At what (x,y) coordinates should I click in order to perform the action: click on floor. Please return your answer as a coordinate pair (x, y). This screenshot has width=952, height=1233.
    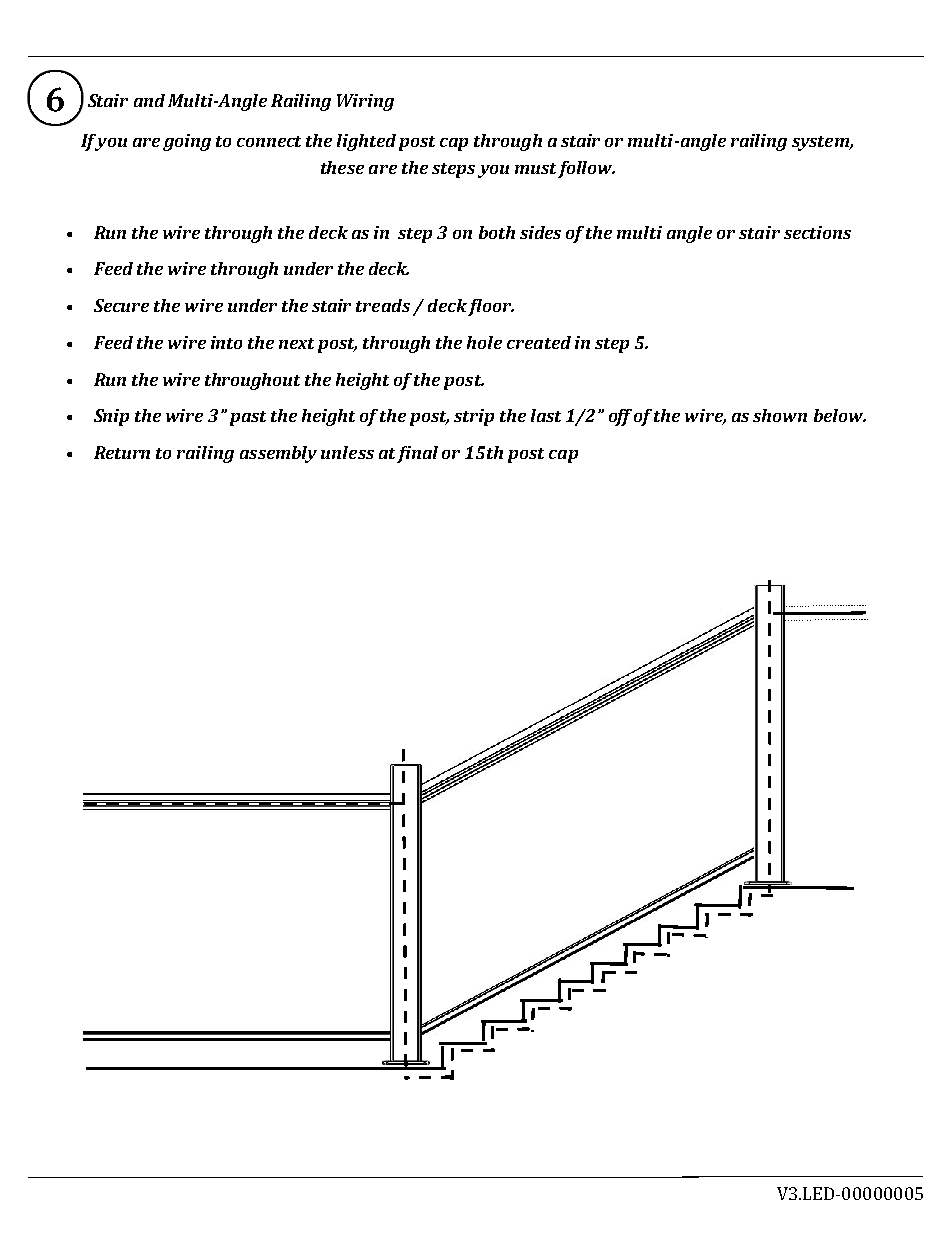
    Looking at the image, I should click on (491, 307).
